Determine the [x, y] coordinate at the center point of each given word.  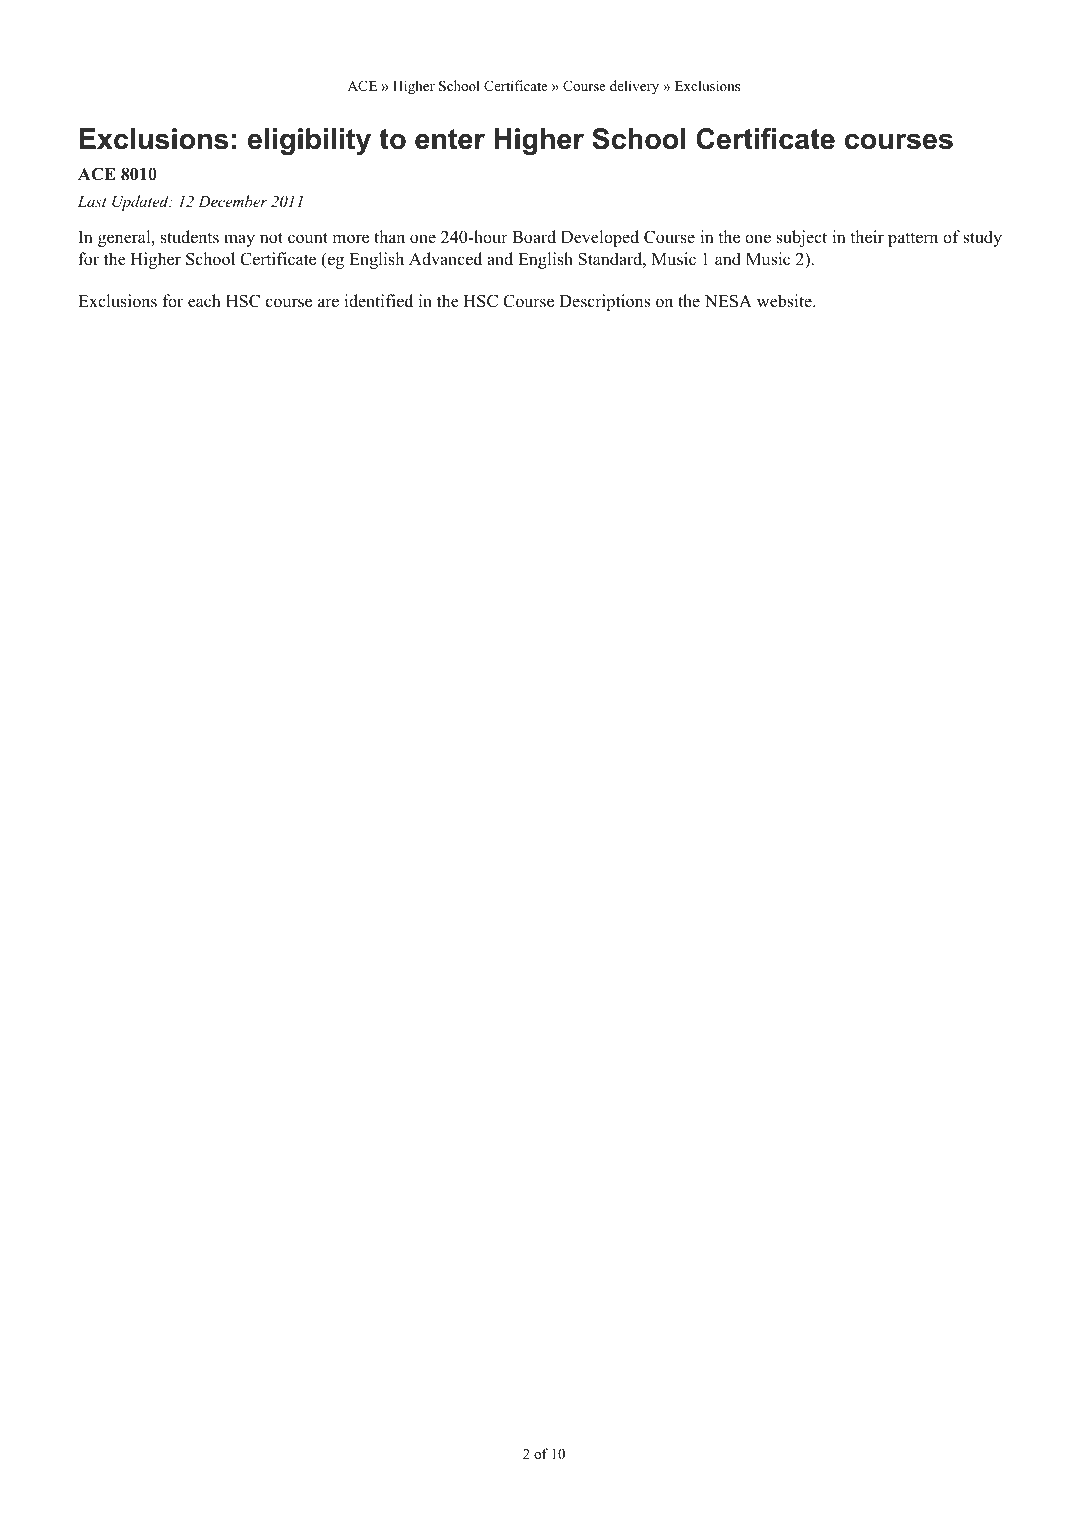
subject [801, 238]
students [190, 237]
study [982, 238]
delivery [634, 87]
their [867, 237]
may [239, 240]
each [204, 301]
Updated [141, 203]
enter [450, 139]
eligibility [309, 141]
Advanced [445, 259]
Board [534, 237]
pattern [913, 239]
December [232, 201]
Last [92, 201]
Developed [600, 238]
